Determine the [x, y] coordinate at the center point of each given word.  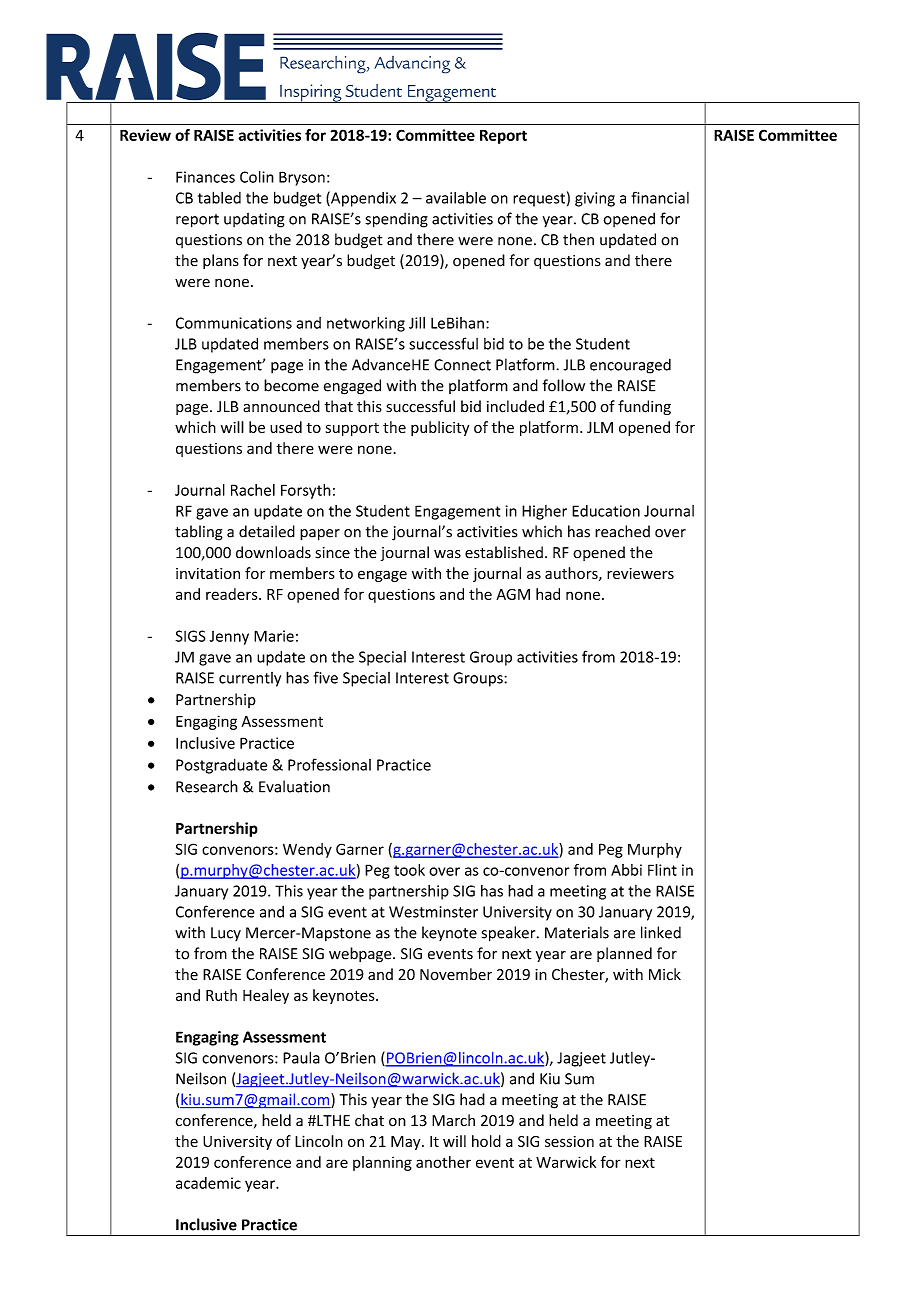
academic [208, 1183]
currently [250, 679]
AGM [513, 594]
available [456, 197]
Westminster [433, 912]
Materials [577, 932]
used [286, 427]
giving [595, 199]
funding [644, 407]
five [326, 677]
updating [254, 220]
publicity [440, 428]
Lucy [226, 934]
